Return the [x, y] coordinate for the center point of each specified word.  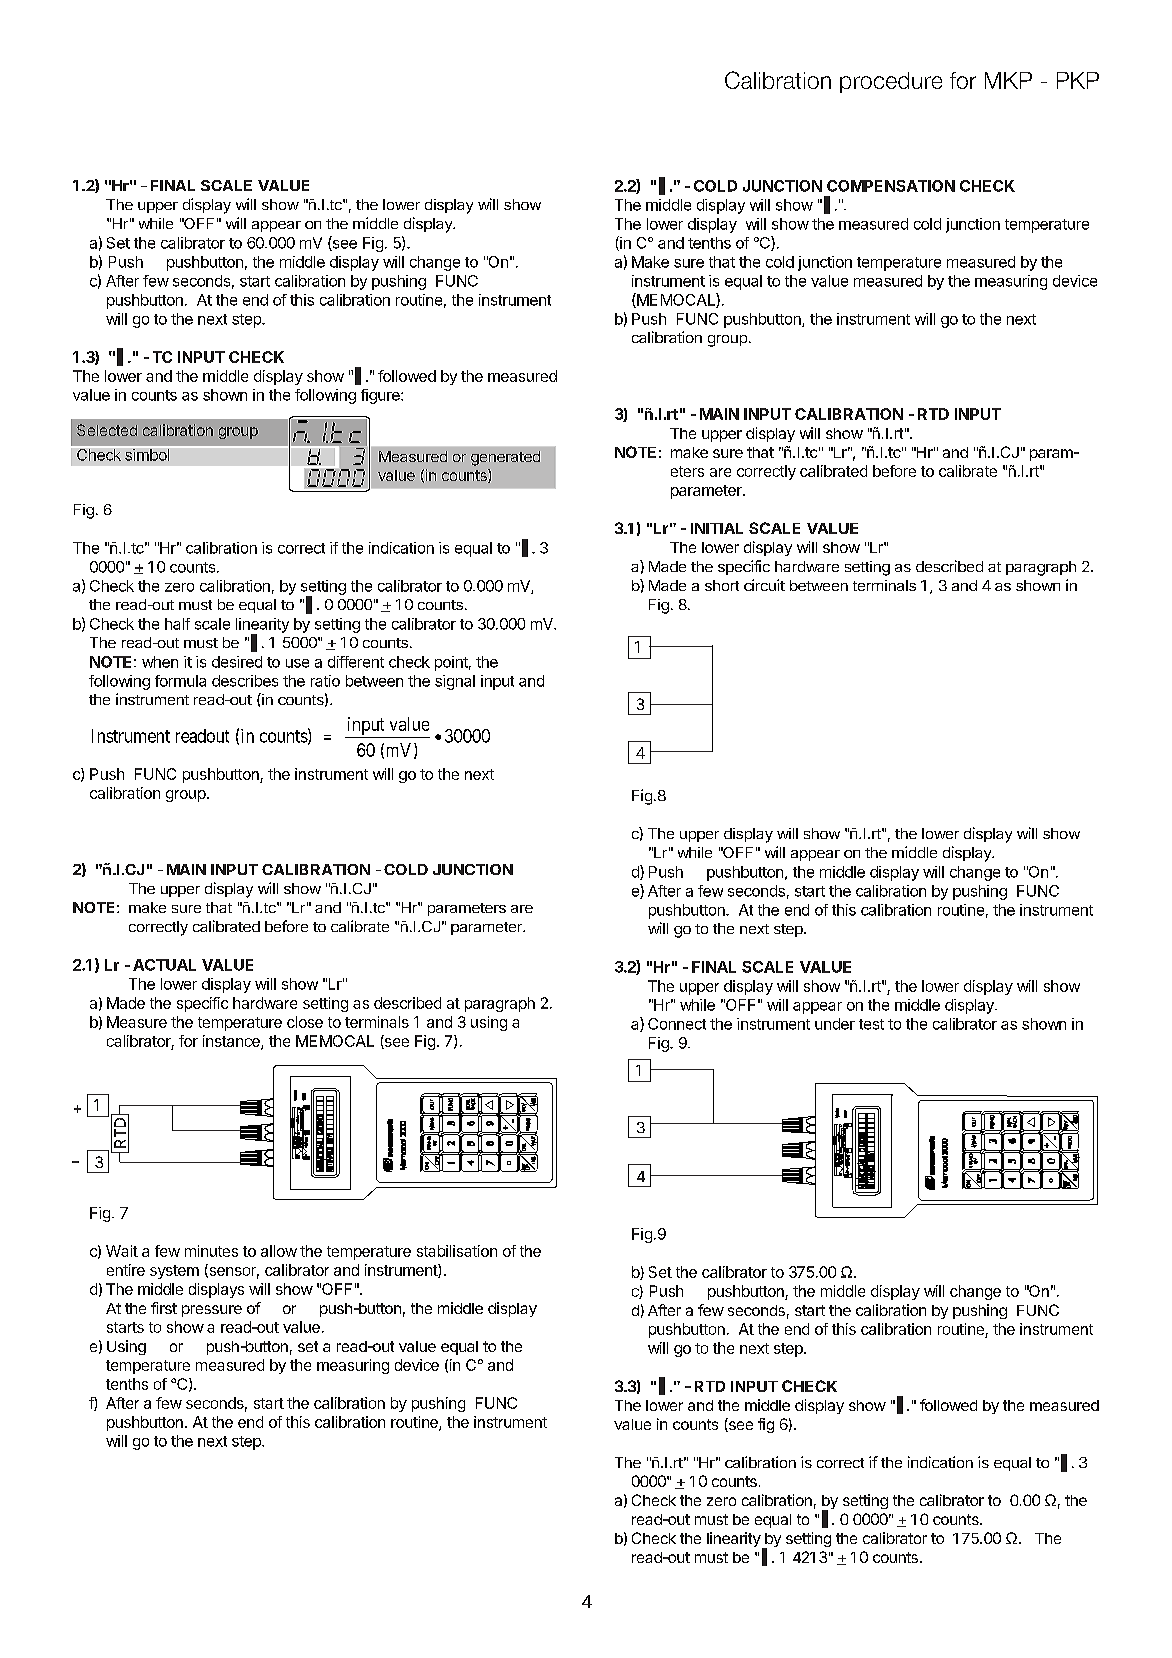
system [174, 1272]
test [871, 1024]
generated [505, 458]
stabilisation [457, 1251]
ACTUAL [164, 965]
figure [381, 396]
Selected [107, 430]
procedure [891, 82]
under [835, 1024]
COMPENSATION [891, 186]
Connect [677, 1024]
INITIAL [717, 528]
